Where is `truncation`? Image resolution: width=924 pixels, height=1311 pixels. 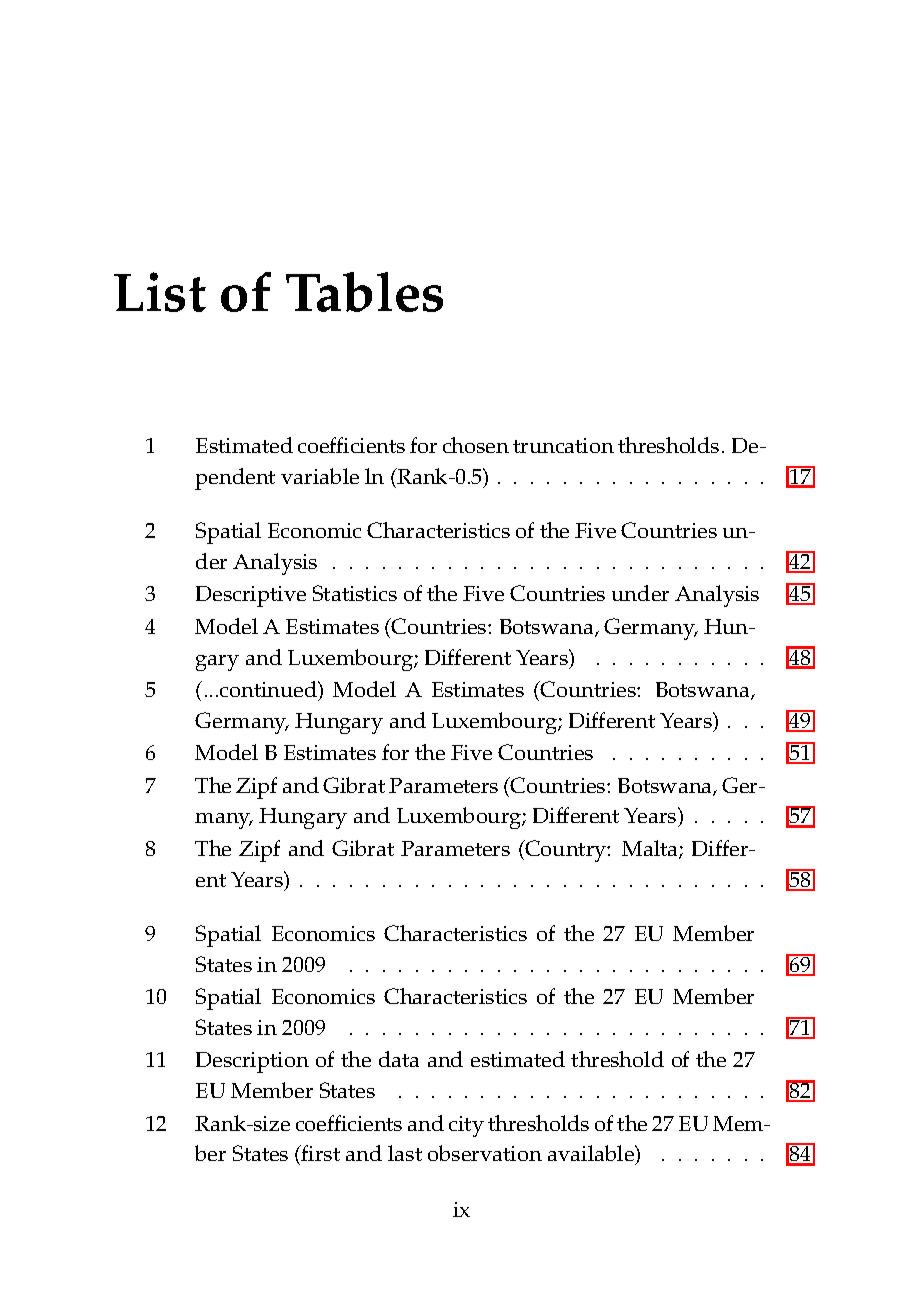
truncation is located at coordinates (563, 445).
